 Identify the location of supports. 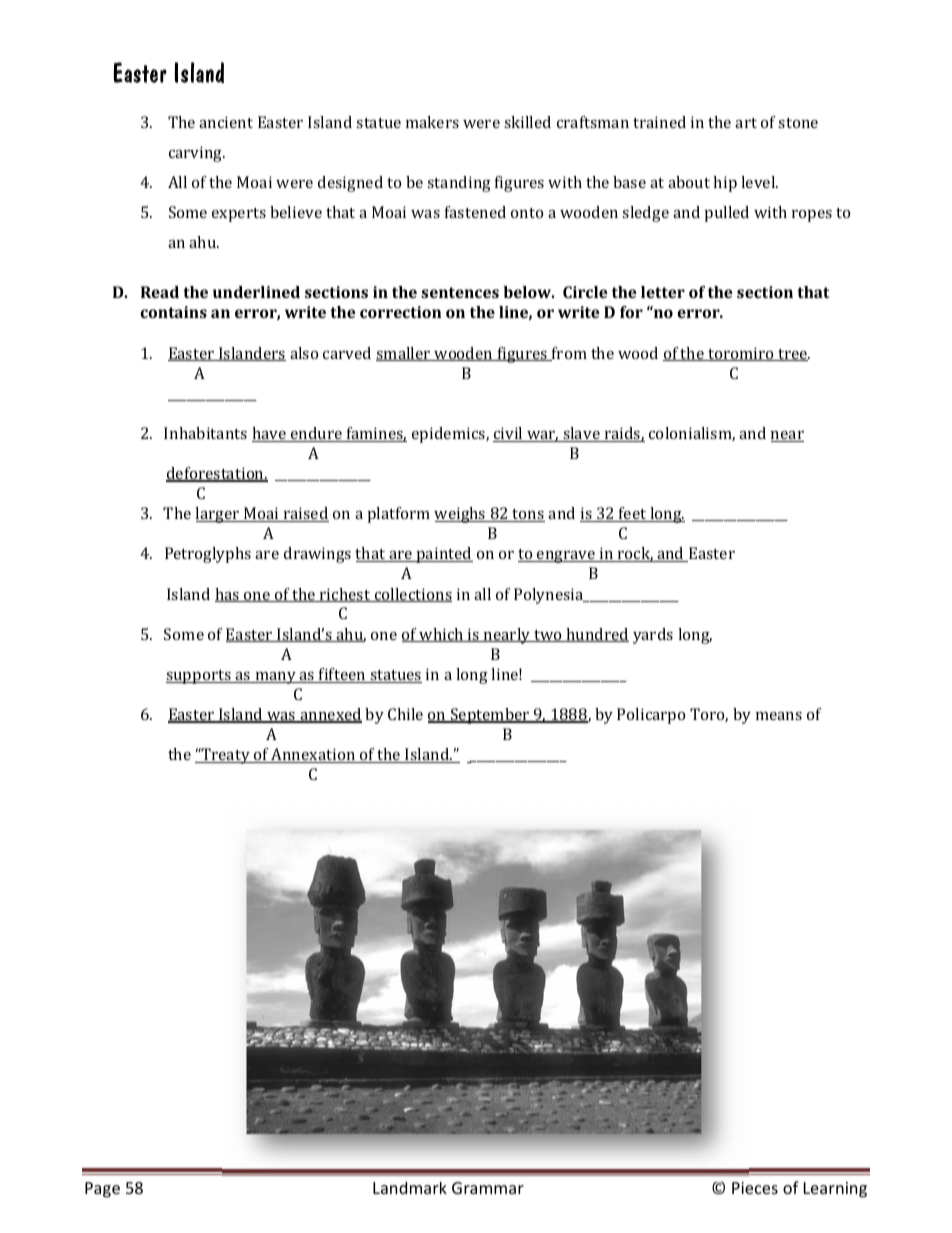
(199, 677).
